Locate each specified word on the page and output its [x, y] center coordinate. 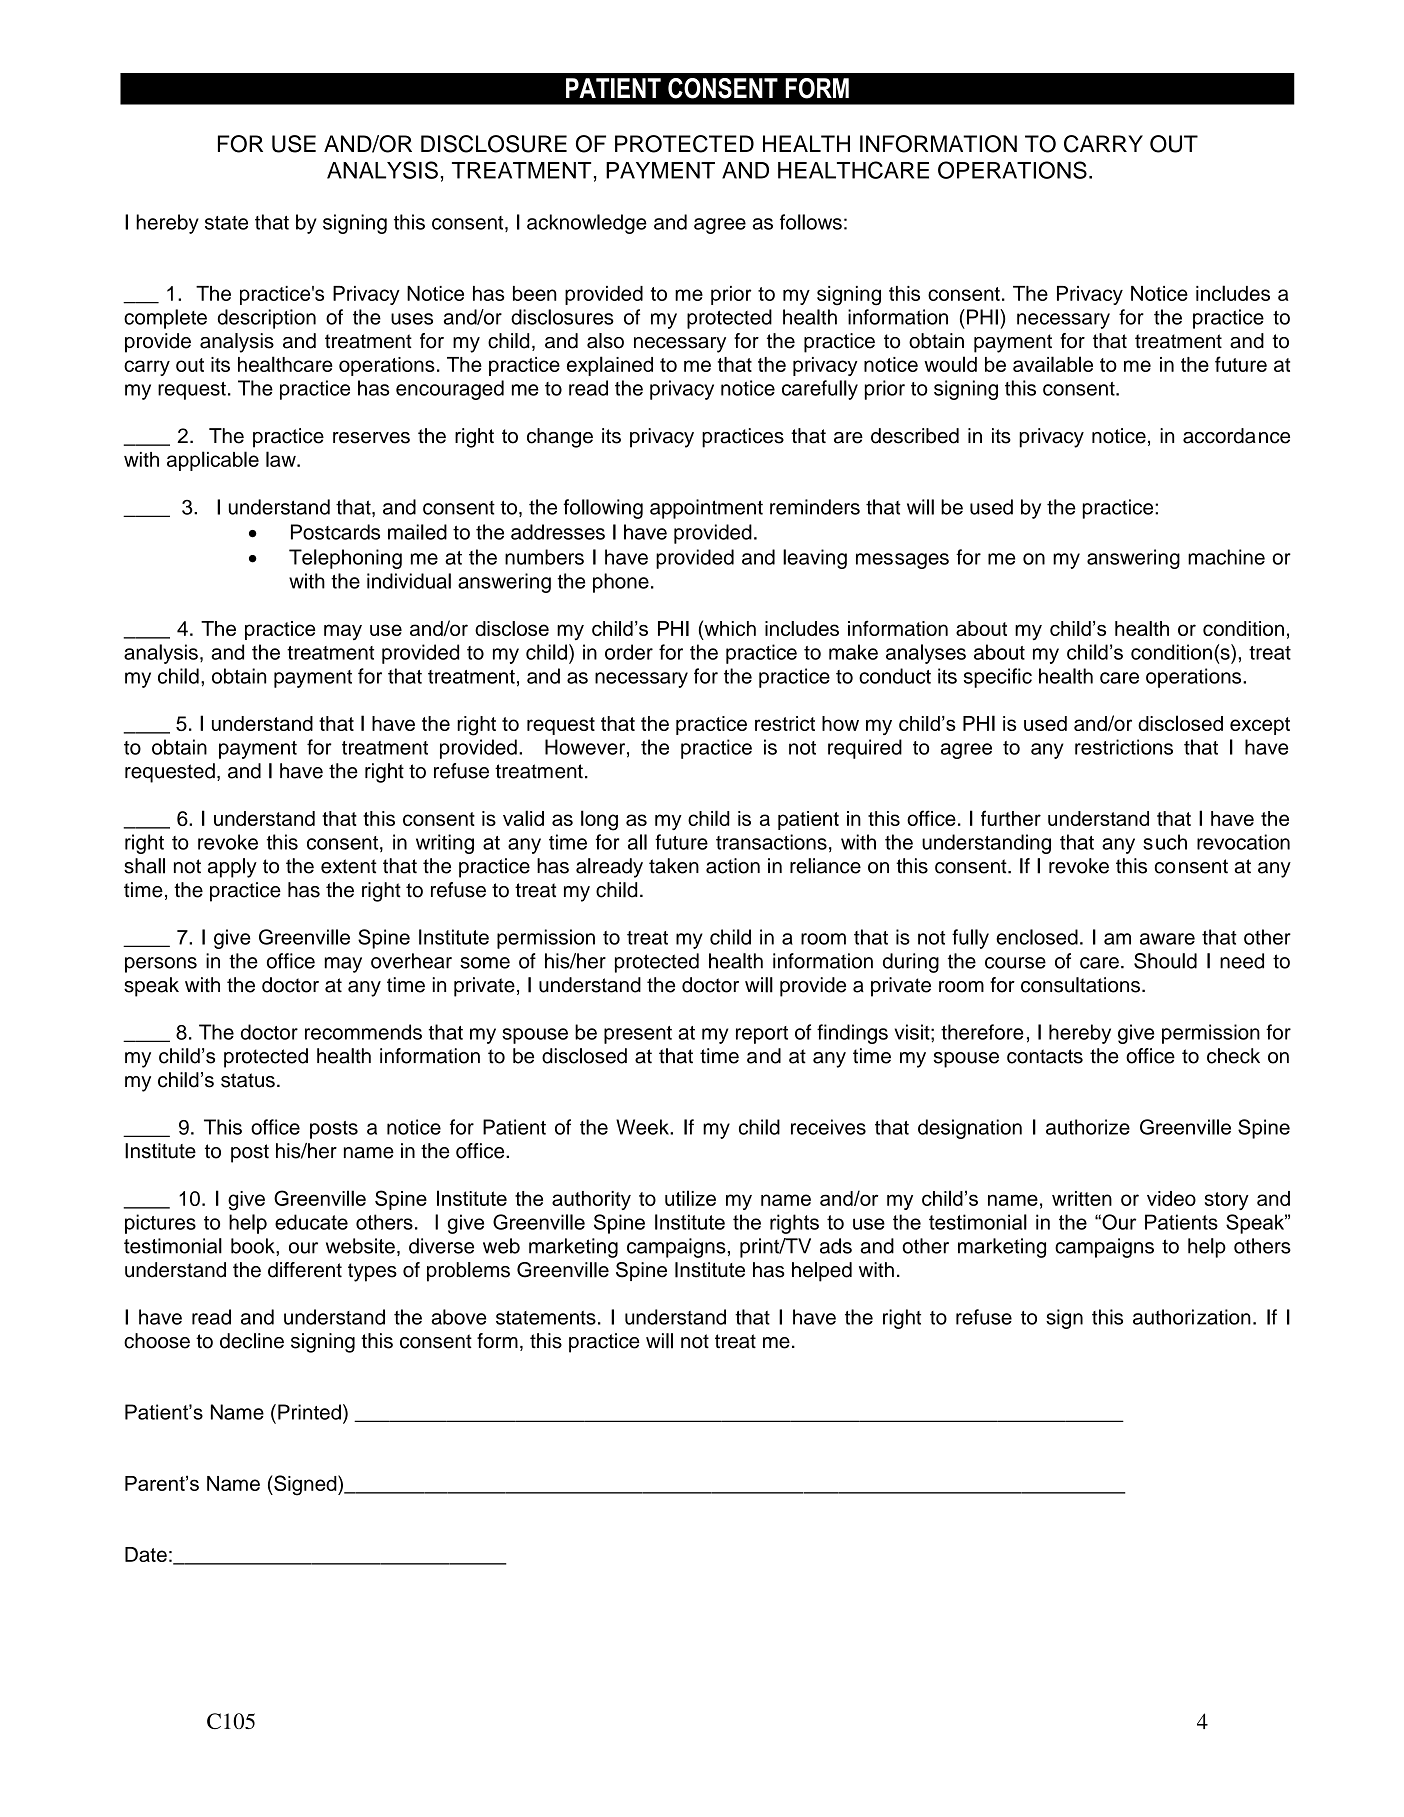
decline [252, 1341]
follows [811, 222]
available [1053, 364]
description [267, 319]
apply [232, 868]
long [599, 820]
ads [836, 1246]
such [1165, 842]
